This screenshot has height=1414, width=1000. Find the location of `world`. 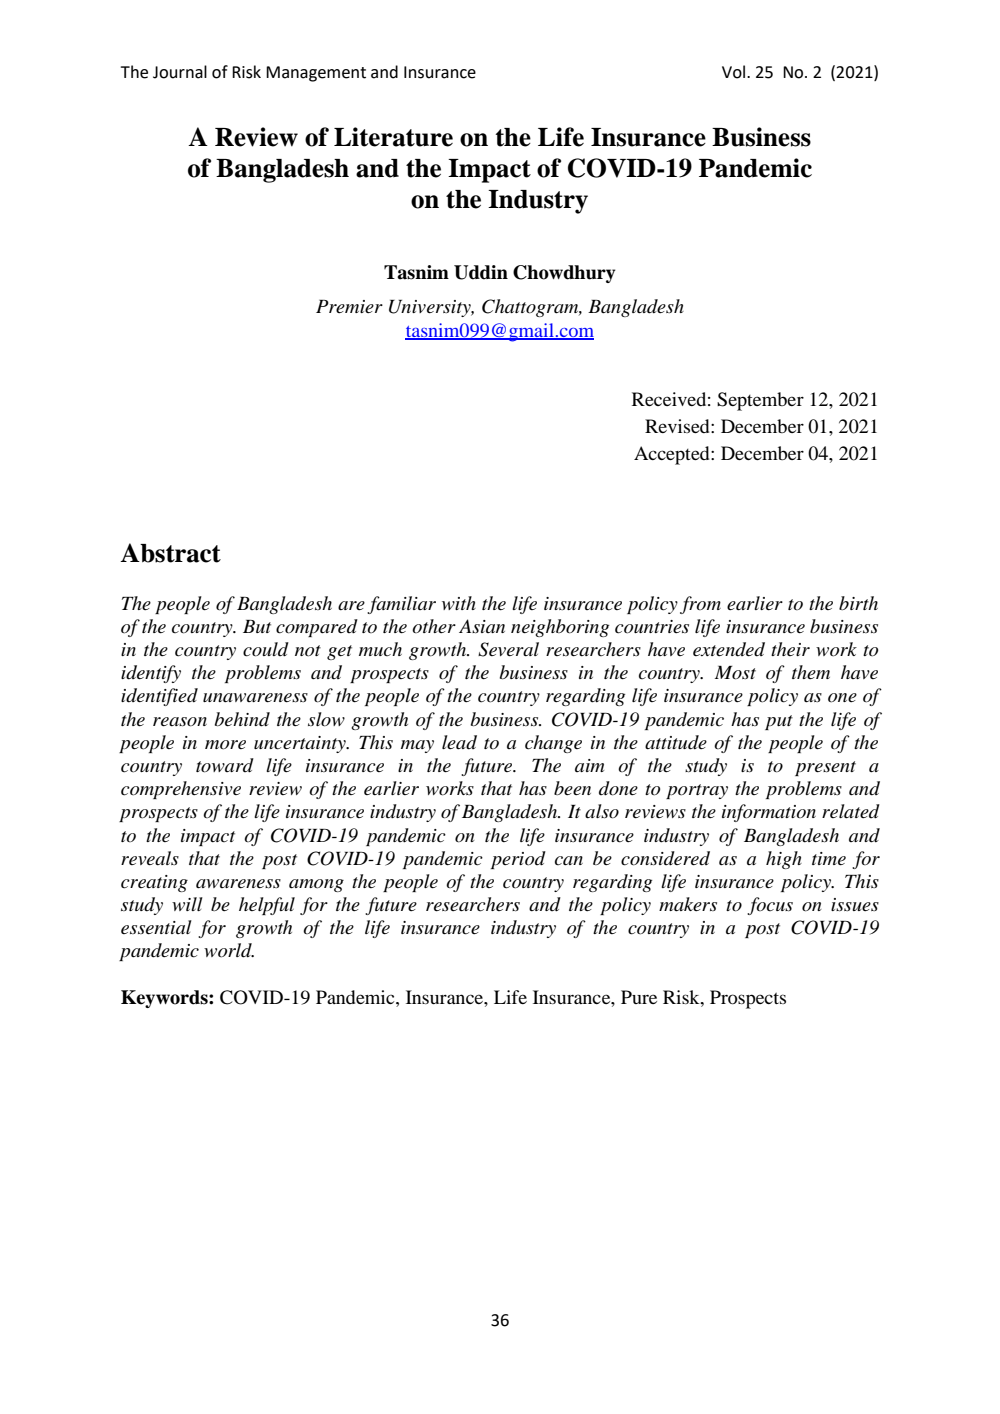

world is located at coordinates (229, 950).
